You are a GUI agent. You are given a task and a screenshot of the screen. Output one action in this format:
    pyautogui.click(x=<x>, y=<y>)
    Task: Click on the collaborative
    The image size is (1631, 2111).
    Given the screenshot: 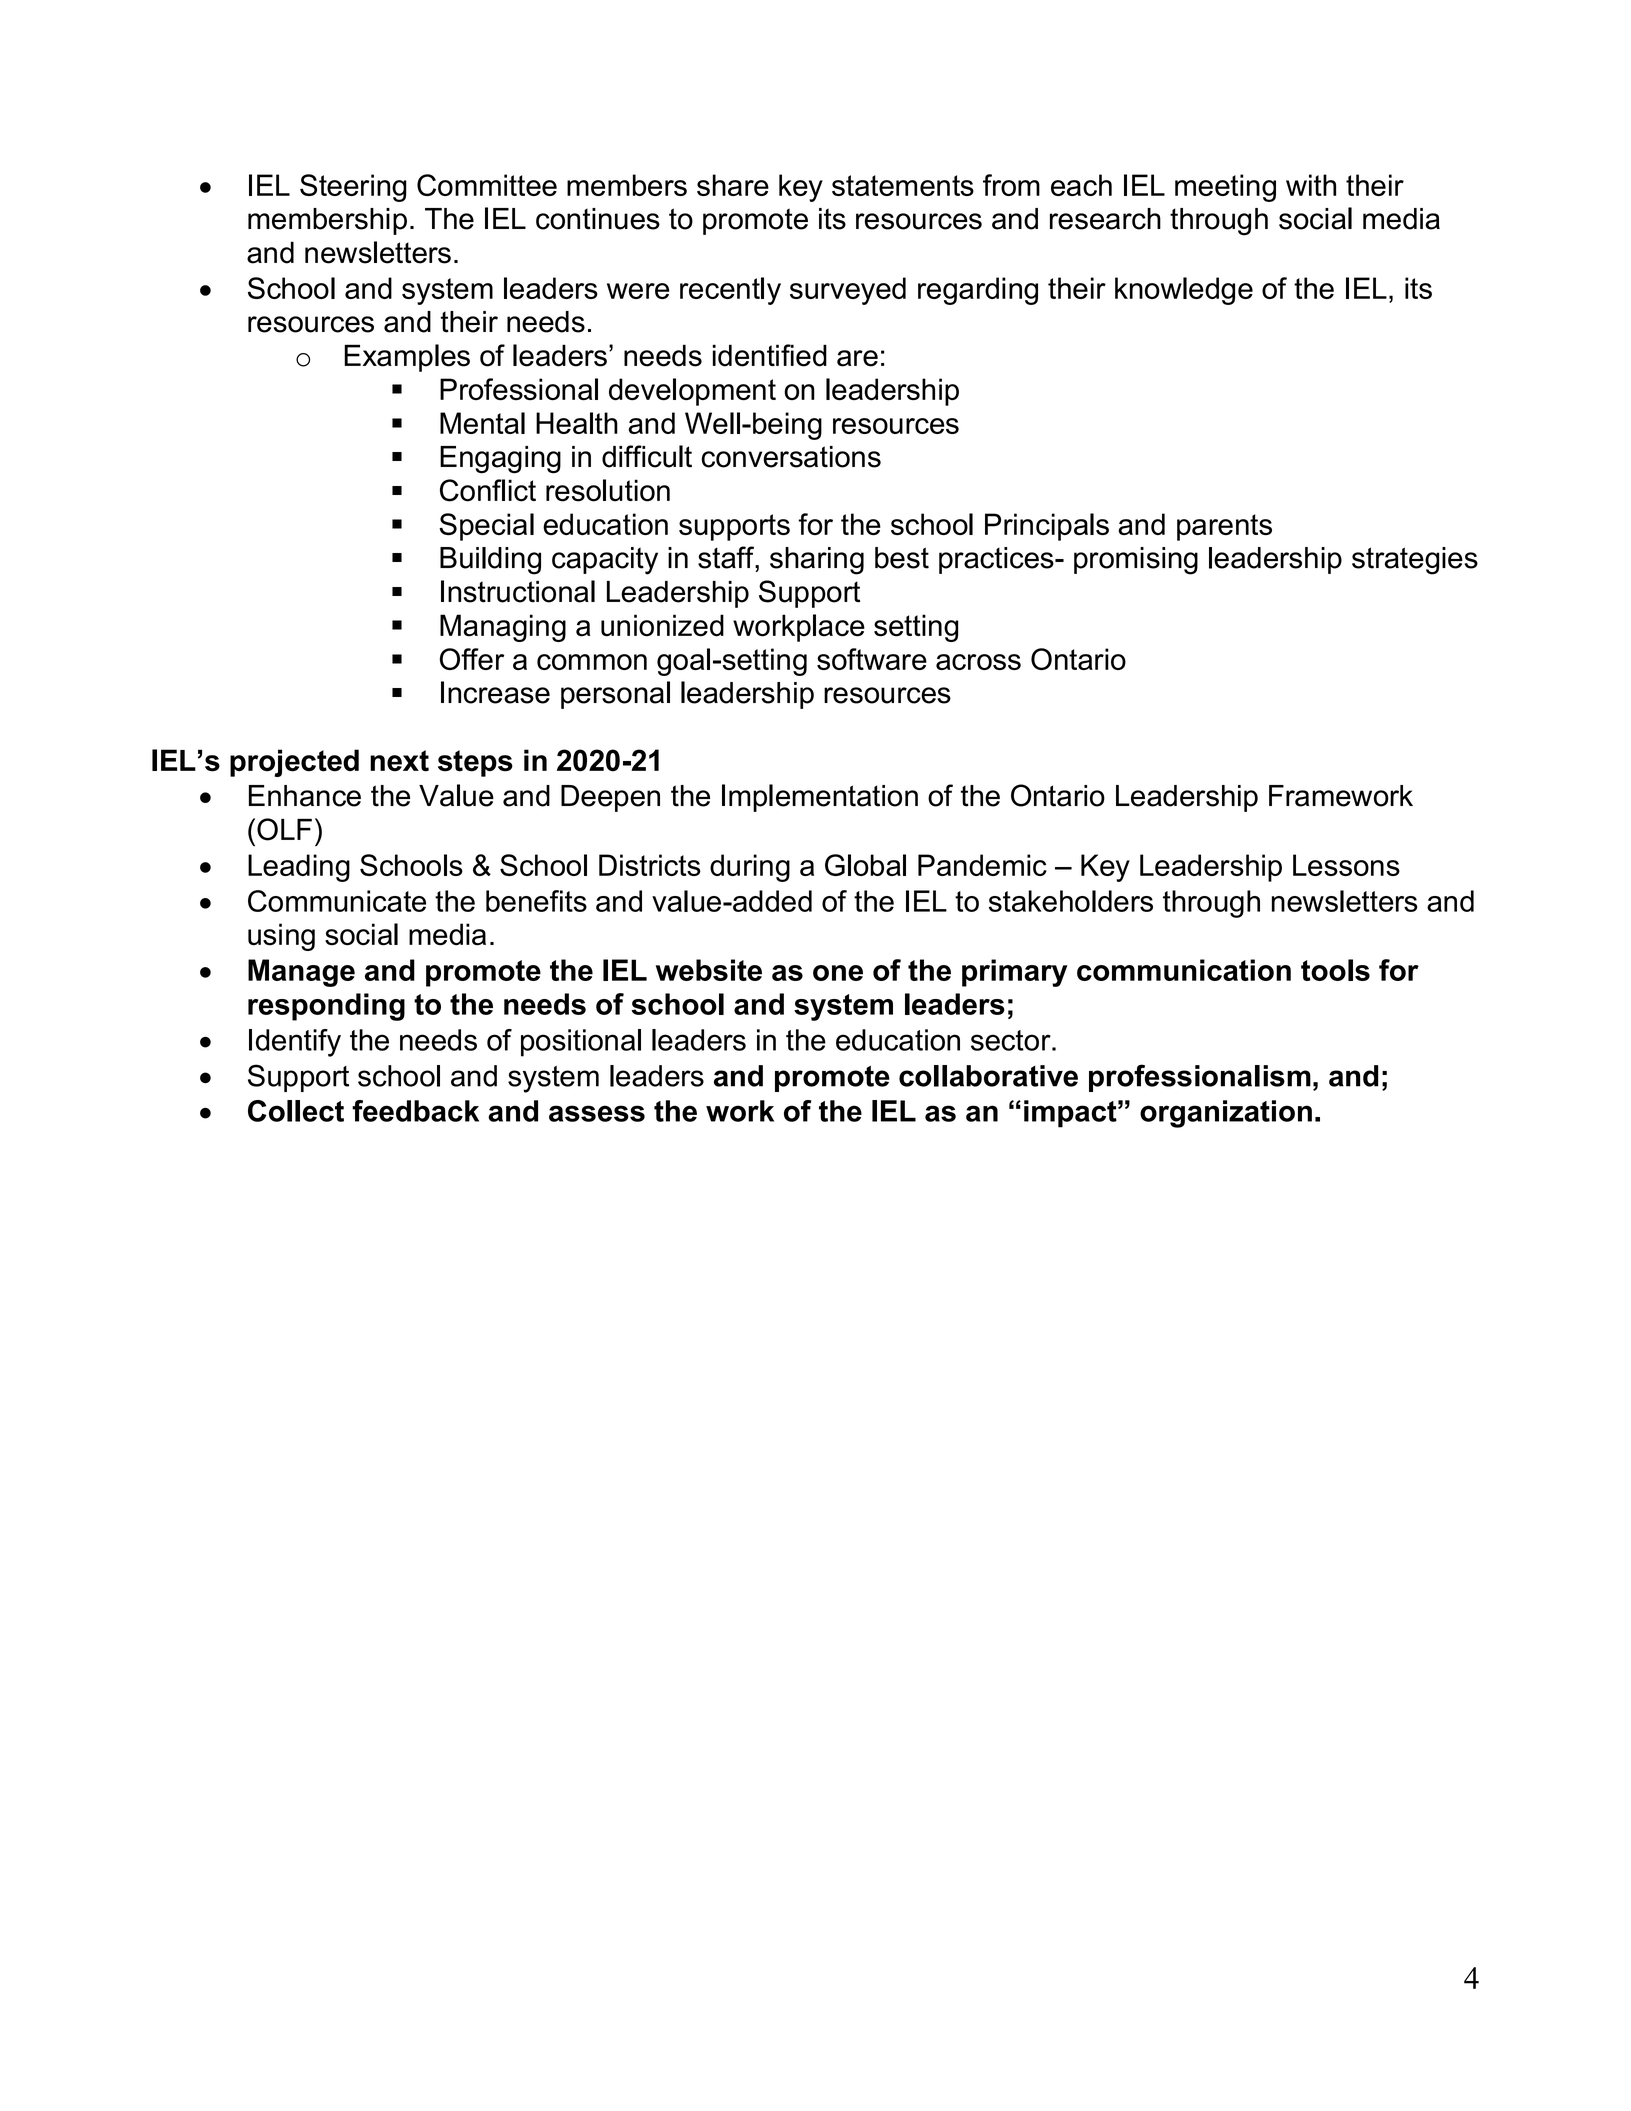 What is the action you would take?
    pyautogui.click(x=988, y=1076)
